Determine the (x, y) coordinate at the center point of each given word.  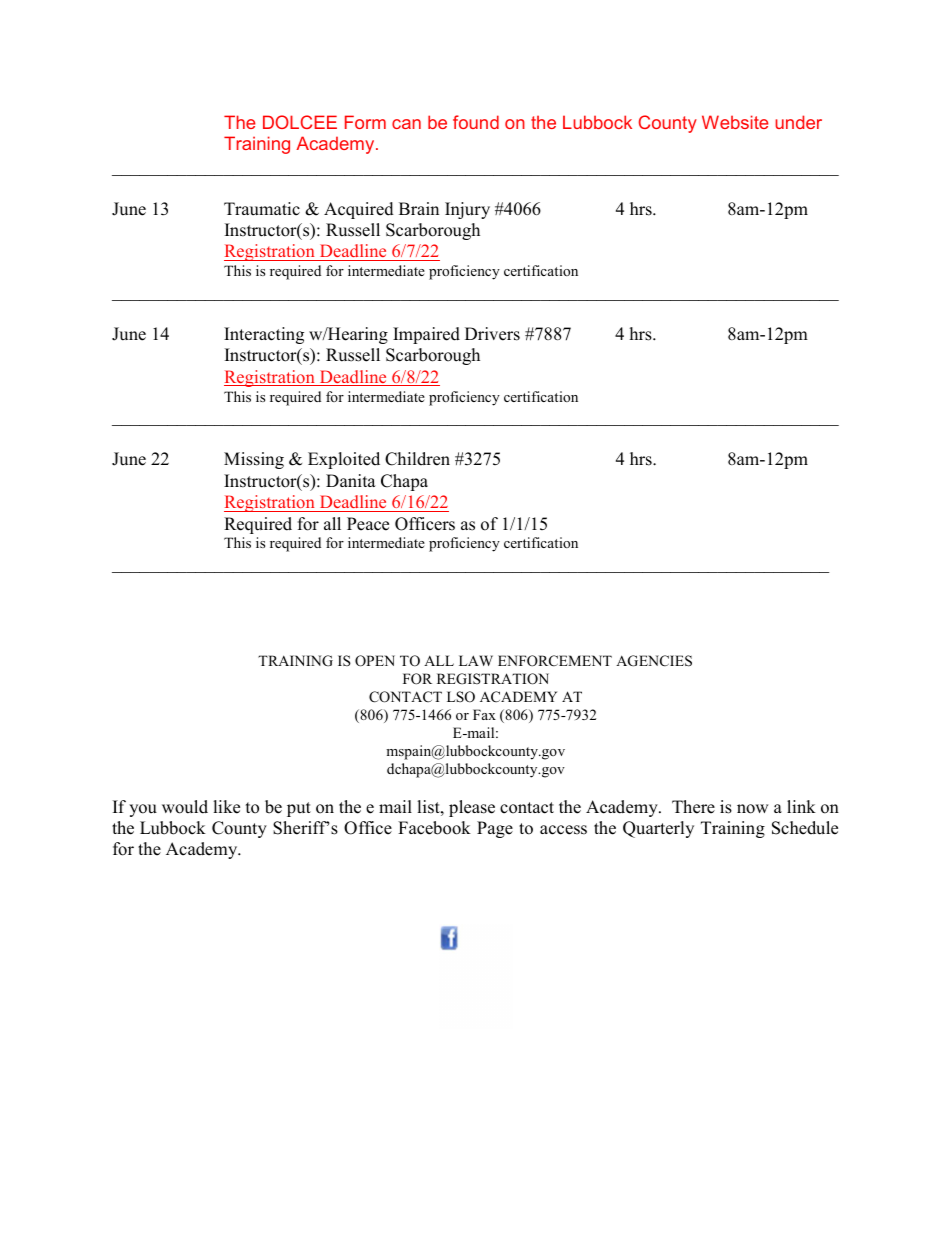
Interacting (264, 335)
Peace (368, 524)
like (226, 807)
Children (417, 459)
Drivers (492, 334)
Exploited (344, 460)
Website (735, 122)
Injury (467, 210)
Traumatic (262, 209)
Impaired (426, 335)
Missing (254, 460)
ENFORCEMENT (555, 661)
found (476, 122)
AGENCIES (654, 661)
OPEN (375, 661)
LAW (476, 660)
